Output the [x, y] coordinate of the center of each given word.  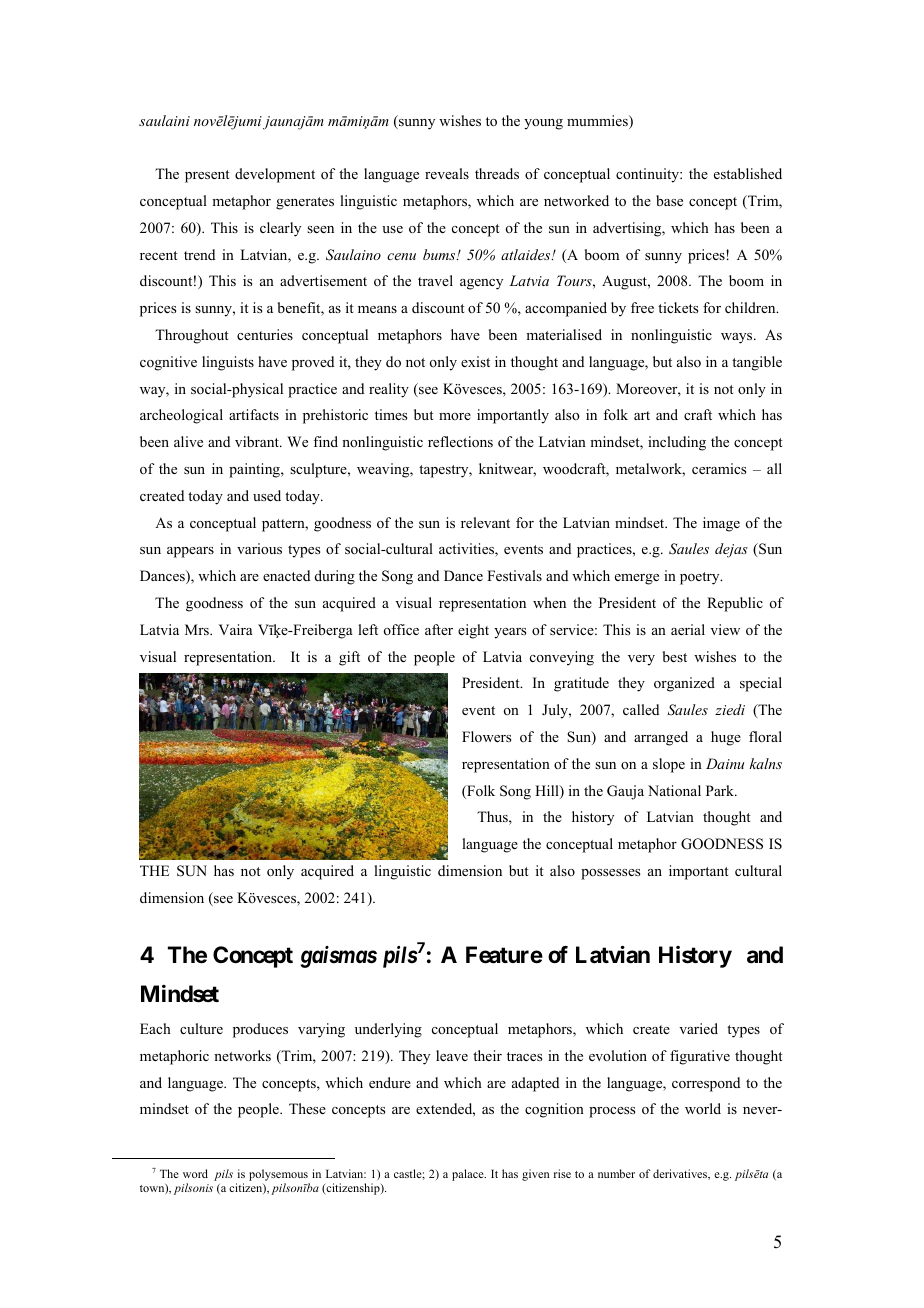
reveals [447, 173]
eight [473, 631]
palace [469, 1175]
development [275, 175]
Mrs [198, 629]
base [669, 200]
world [703, 1108]
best [675, 656]
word [195, 1173]
